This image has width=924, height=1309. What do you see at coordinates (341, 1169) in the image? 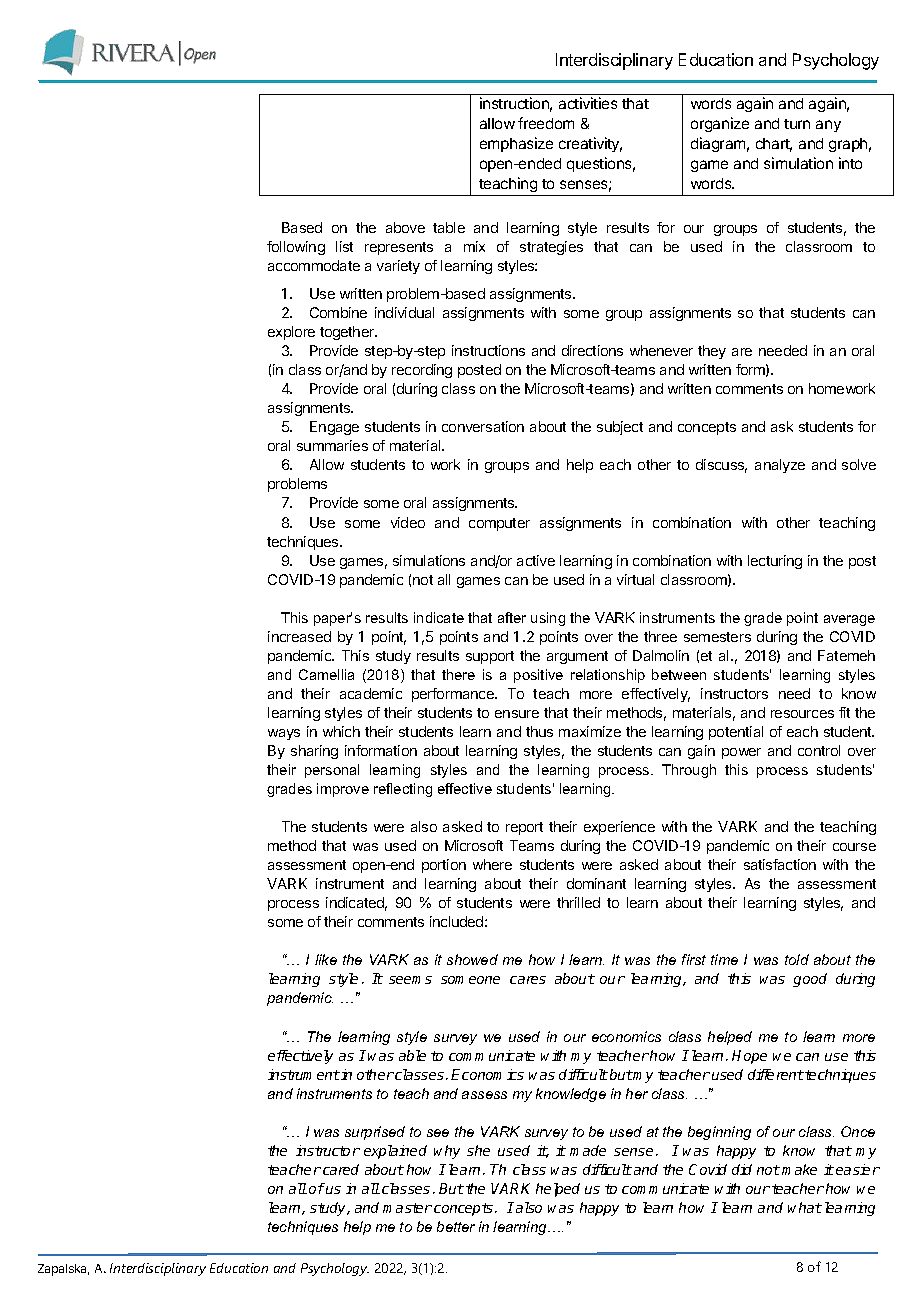
I see `cared` at bounding box center [341, 1169].
